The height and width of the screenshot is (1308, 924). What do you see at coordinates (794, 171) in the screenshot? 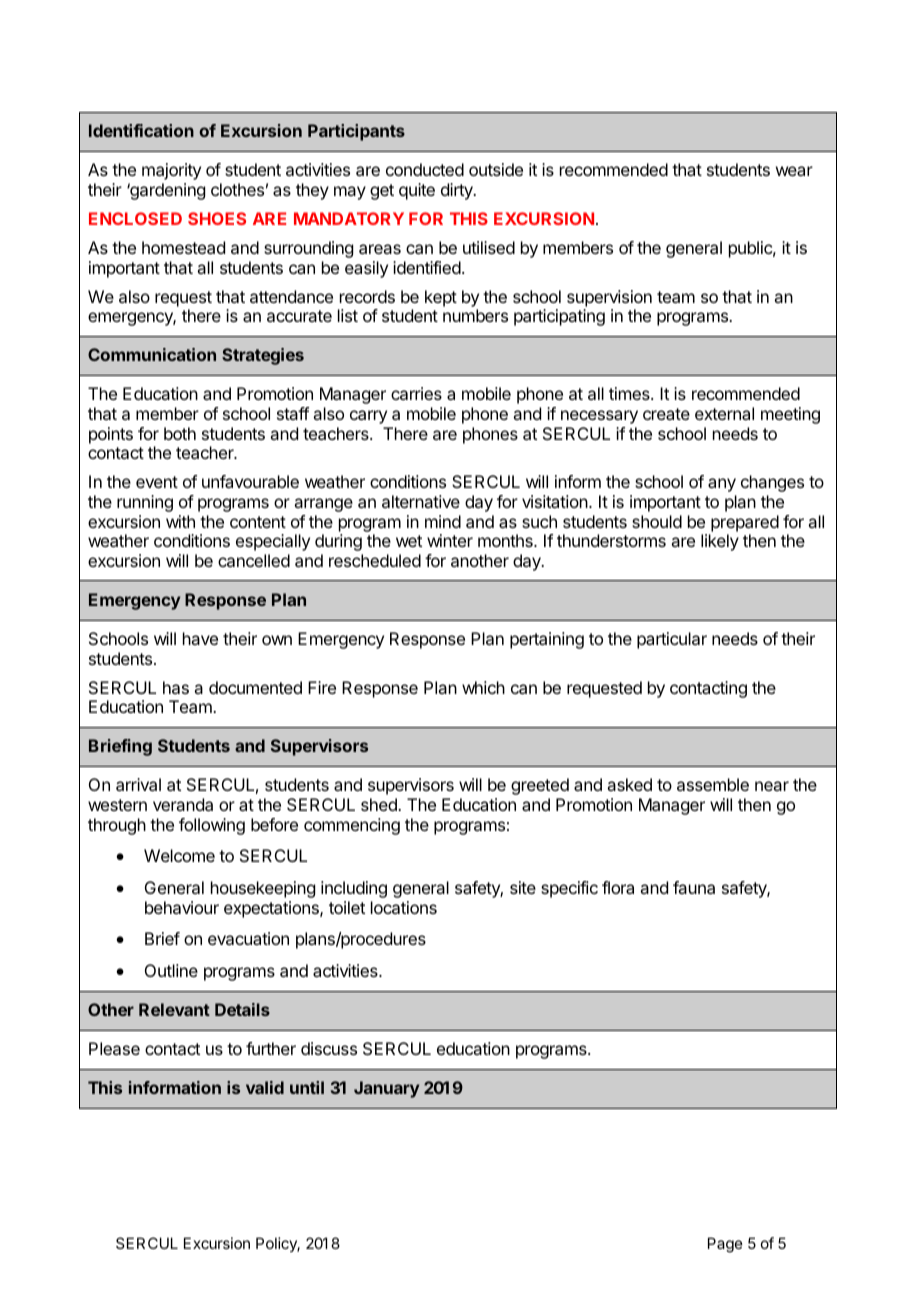
I see `wear` at bounding box center [794, 171].
